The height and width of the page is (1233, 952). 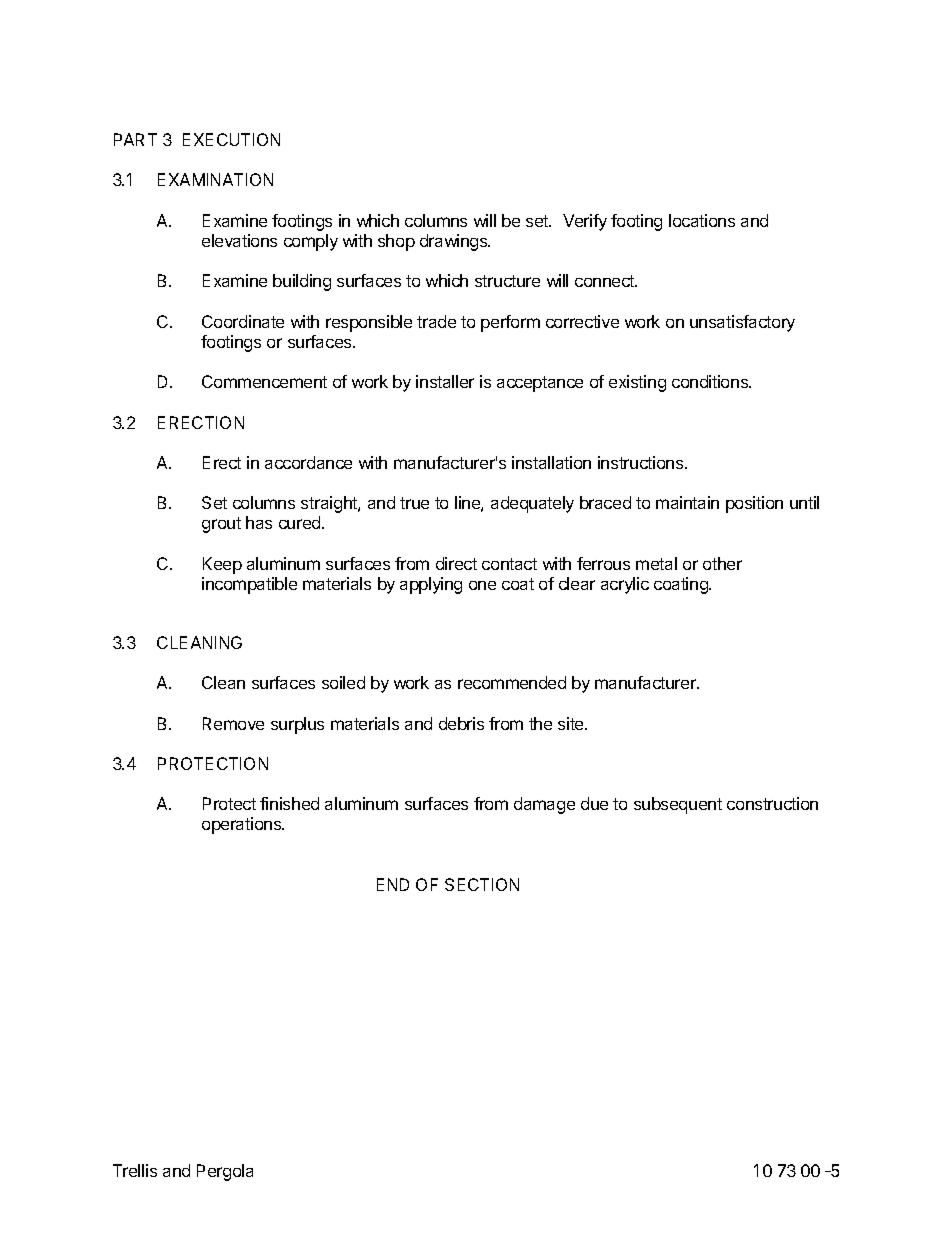 What do you see at coordinates (221, 525) in the page?
I see `grout` at bounding box center [221, 525].
